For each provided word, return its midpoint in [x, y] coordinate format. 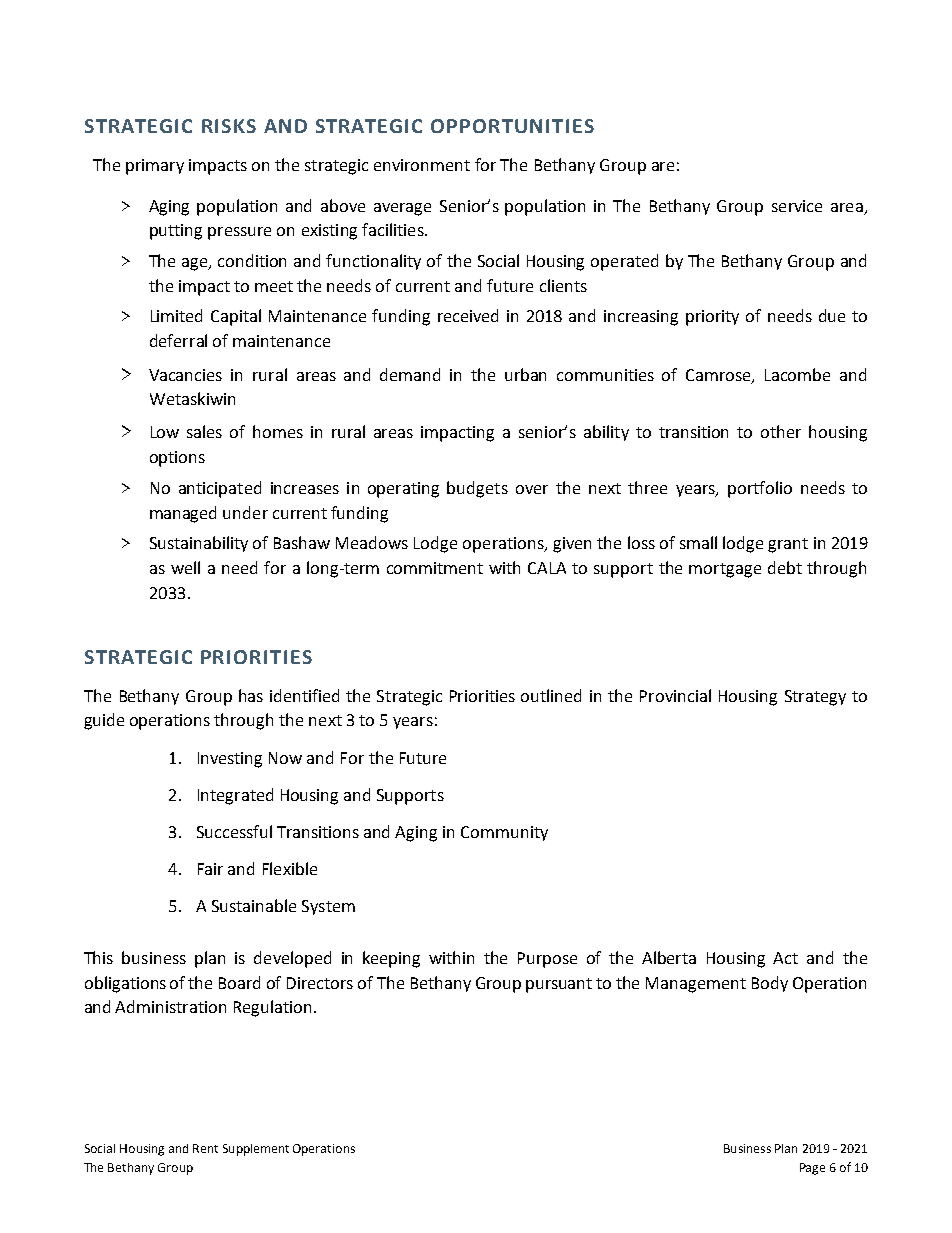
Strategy [815, 698]
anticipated [220, 489]
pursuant [559, 985]
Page [812, 1169]
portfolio [760, 489]
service [797, 206]
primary [155, 167]
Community [504, 833]
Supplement [256, 1150]
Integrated [235, 796]
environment [422, 165]
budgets [477, 489]
